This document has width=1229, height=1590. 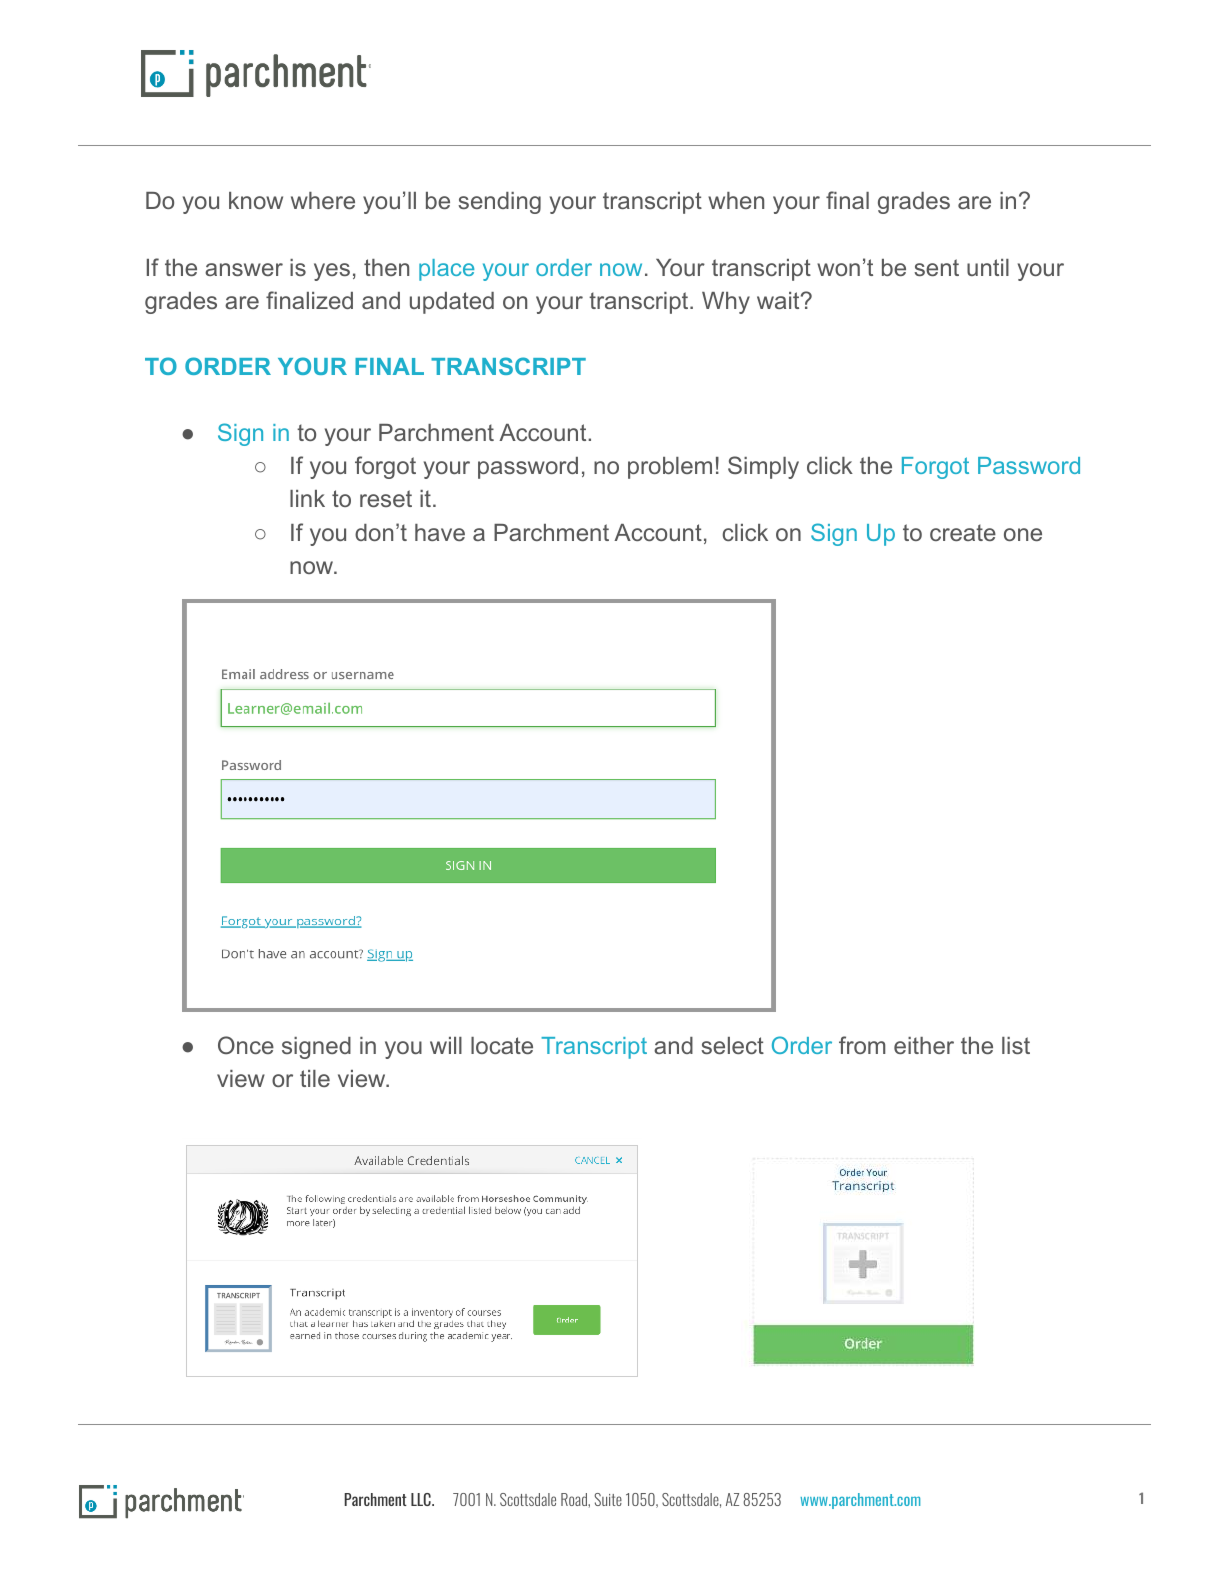 I want to click on Suite, so click(x=608, y=1499).
